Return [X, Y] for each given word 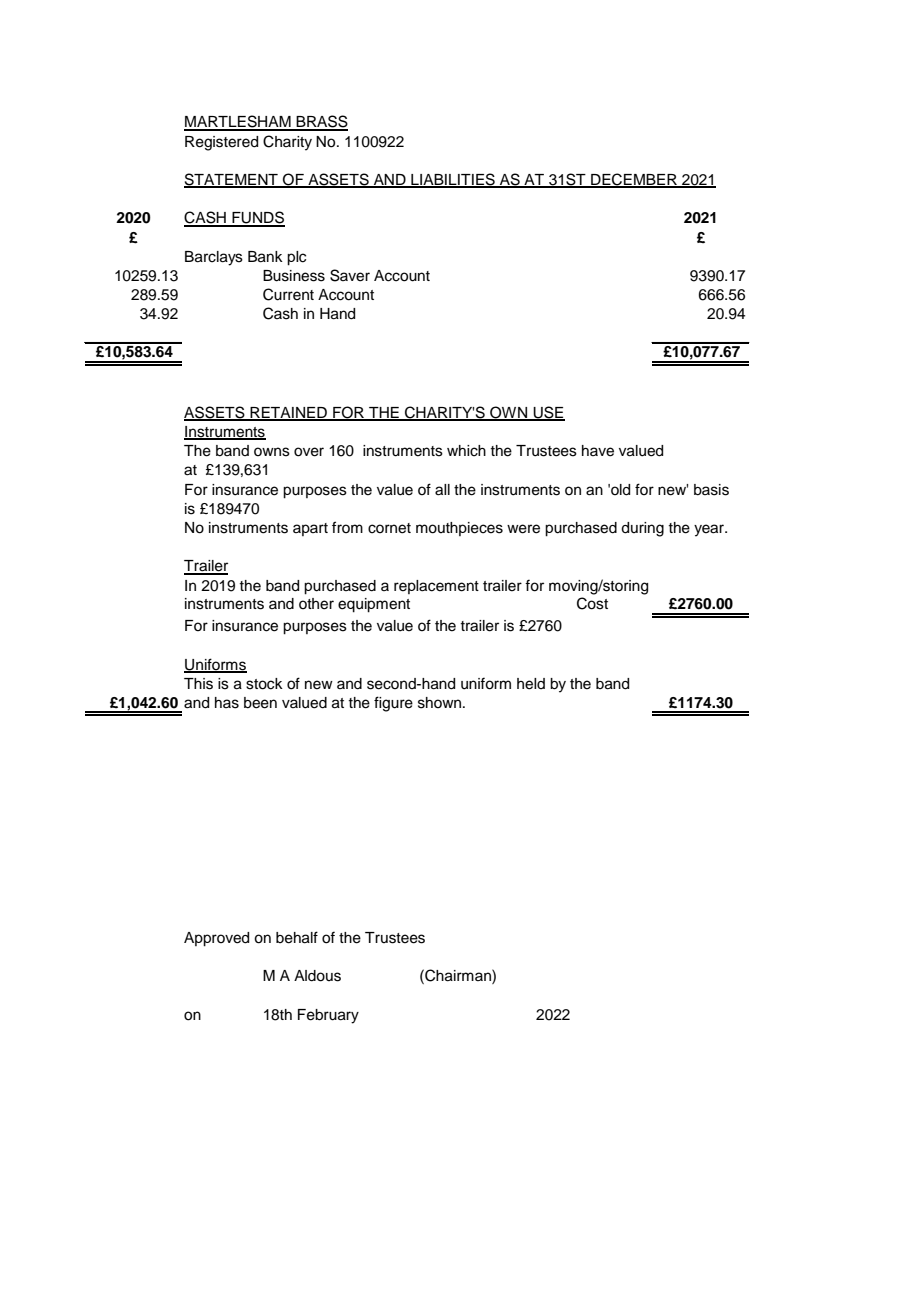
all [442, 490]
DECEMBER [634, 180]
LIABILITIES [453, 180]
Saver [350, 275]
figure [393, 704]
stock [264, 684]
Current [288, 294]
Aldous [317, 976]
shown [439, 703]
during [642, 529]
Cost [592, 603]
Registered [221, 143]
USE [548, 413]
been [260, 703]
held [531, 684]
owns [272, 452]
